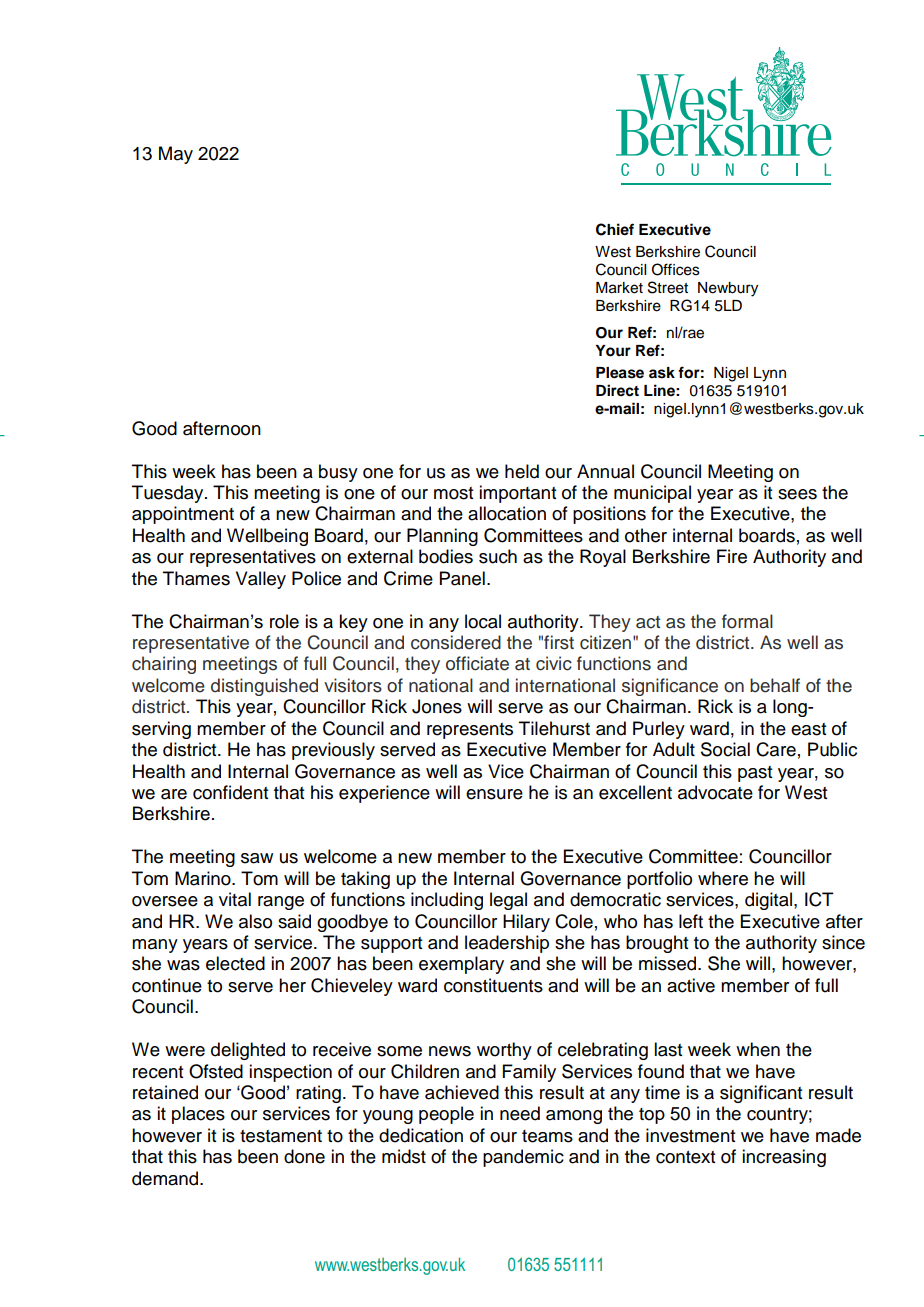  I want to click on increasing, so click(784, 1158).
